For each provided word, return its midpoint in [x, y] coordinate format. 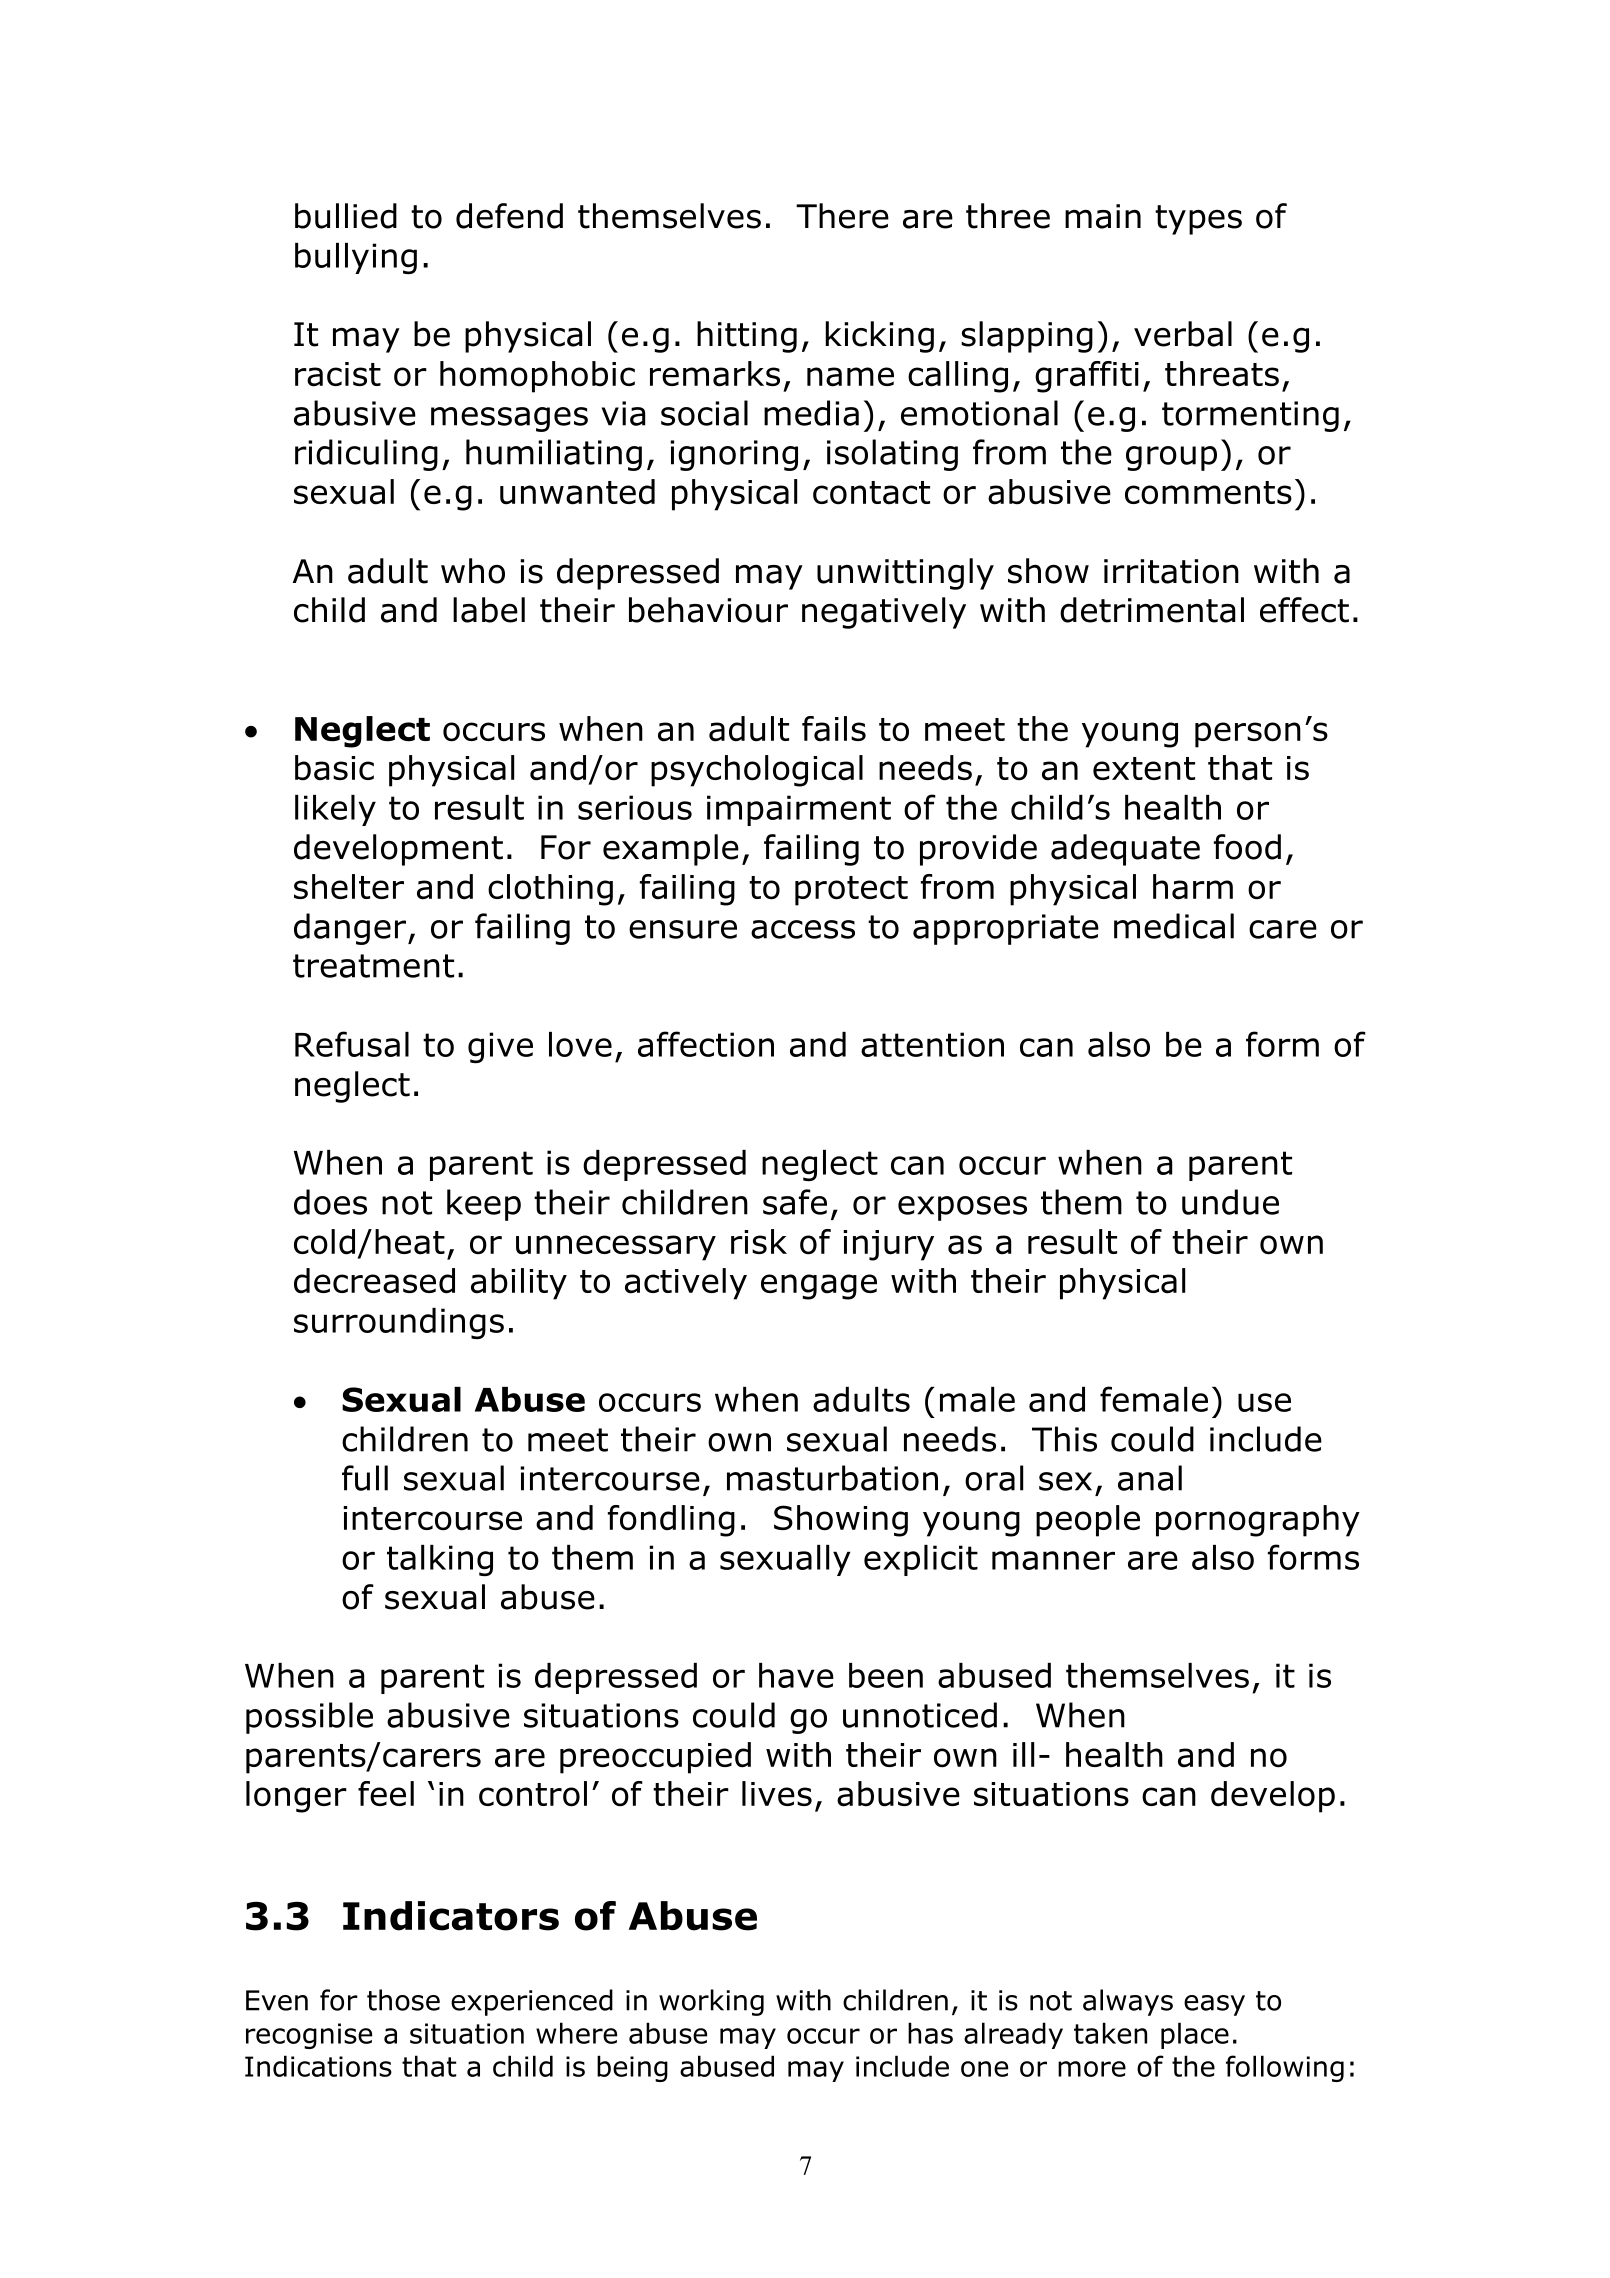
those [403, 2000]
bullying [356, 258]
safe [795, 1202]
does [330, 1202]
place [1195, 2035]
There [842, 216]
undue [1230, 1202]
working [711, 2002]
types [1198, 220]
